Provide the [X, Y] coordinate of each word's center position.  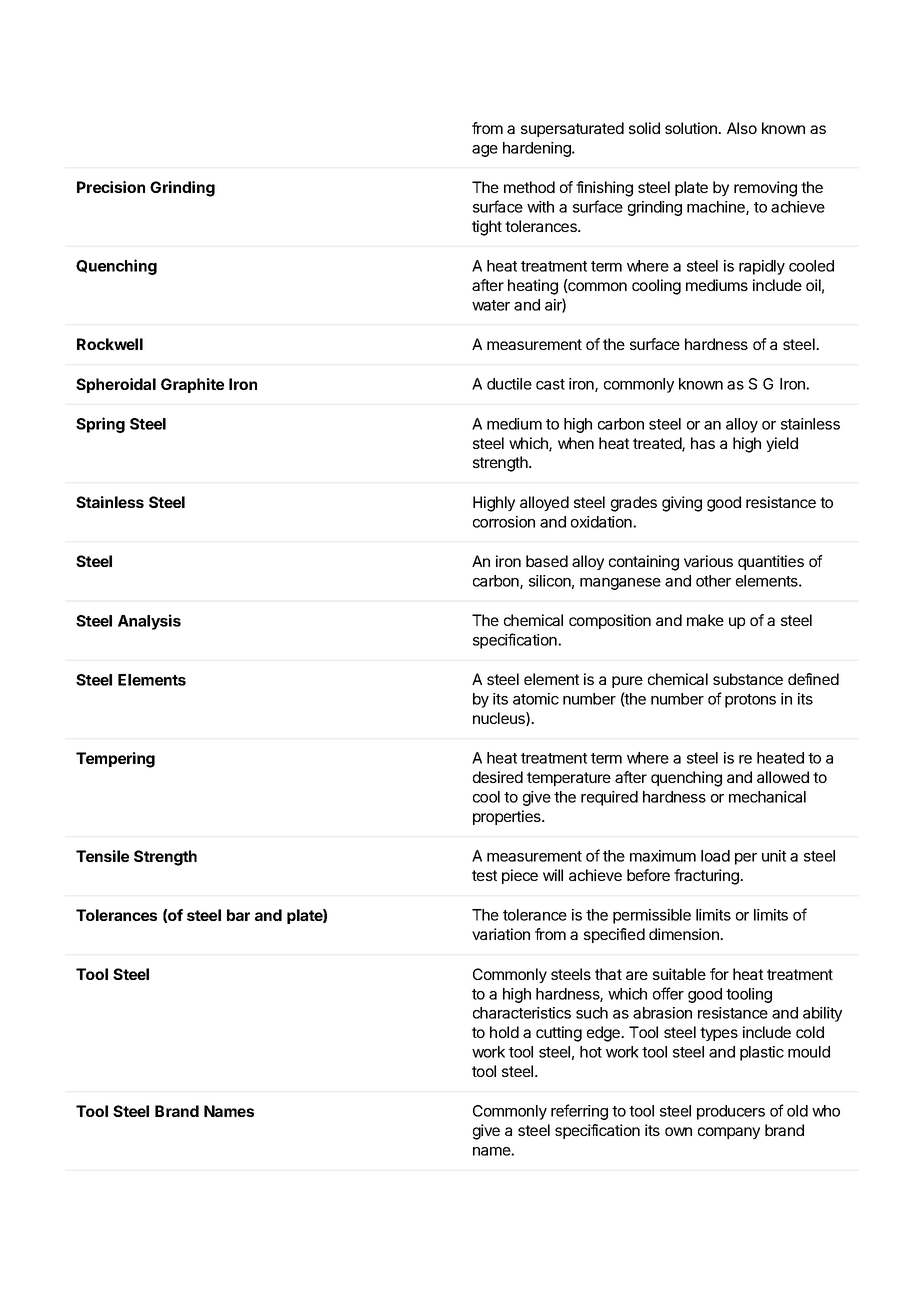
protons [750, 701]
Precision [111, 187]
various [708, 561]
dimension [685, 934]
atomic [536, 699]
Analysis [149, 622]
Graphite [192, 385]
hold [504, 1032]
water [491, 305]
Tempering [115, 760]
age [485, 151]
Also [742, 128]
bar [238, 915]
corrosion [504, 522]
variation [501, 934]
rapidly [762, 267]
